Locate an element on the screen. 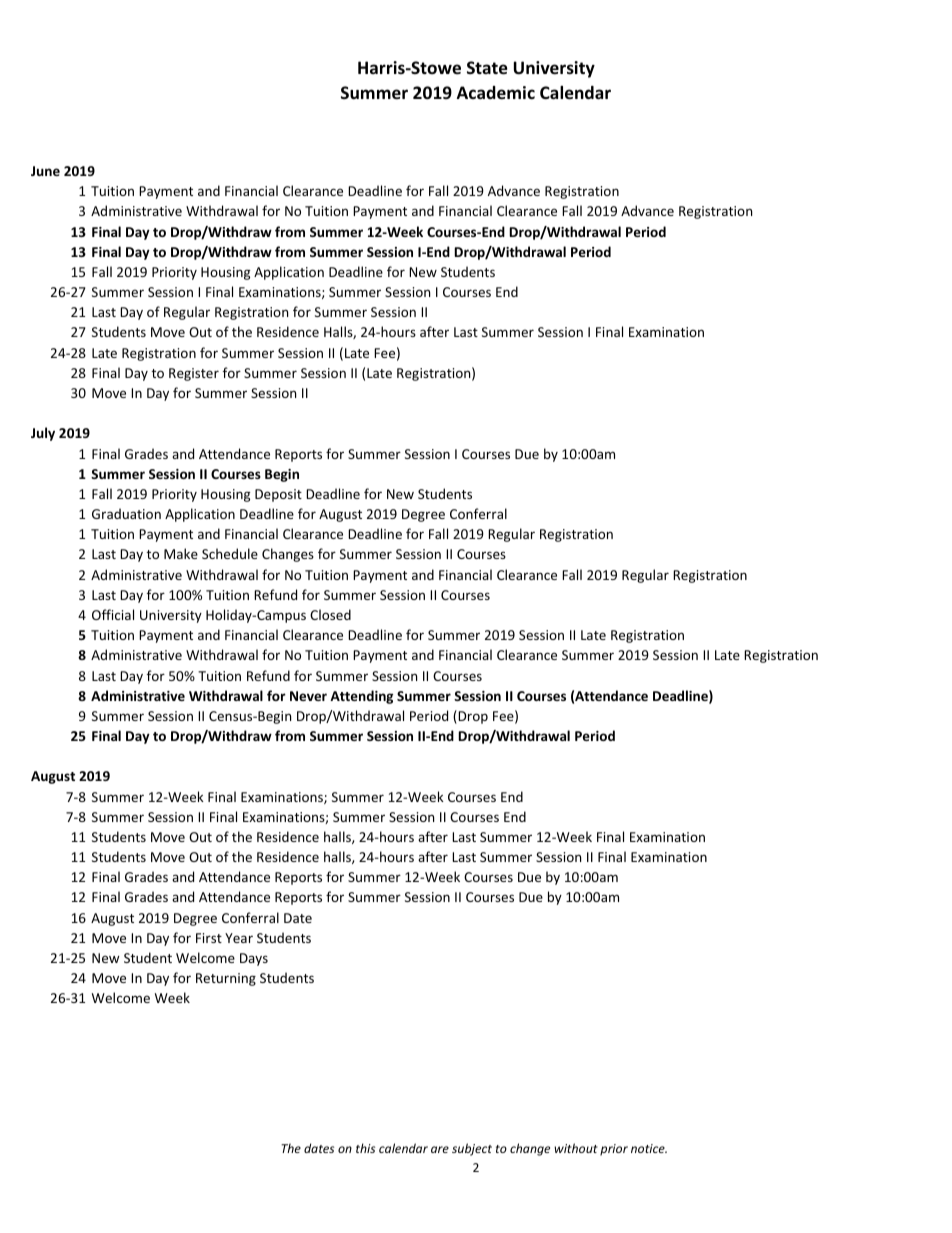 The image size is (952, 1233). June is located at coordinates (45, 171).
